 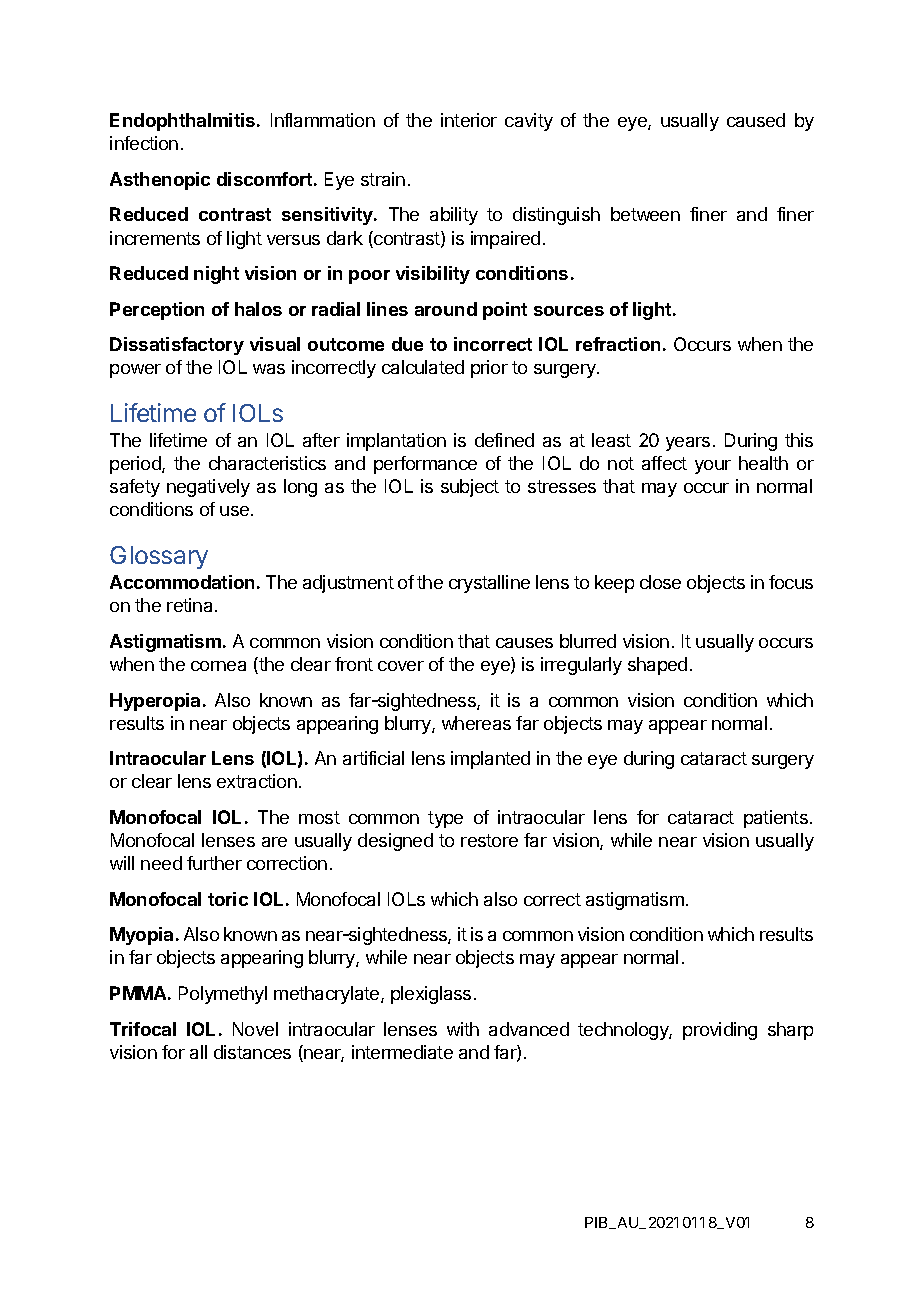 I want to click on caused, so click(x=756, y=120).
